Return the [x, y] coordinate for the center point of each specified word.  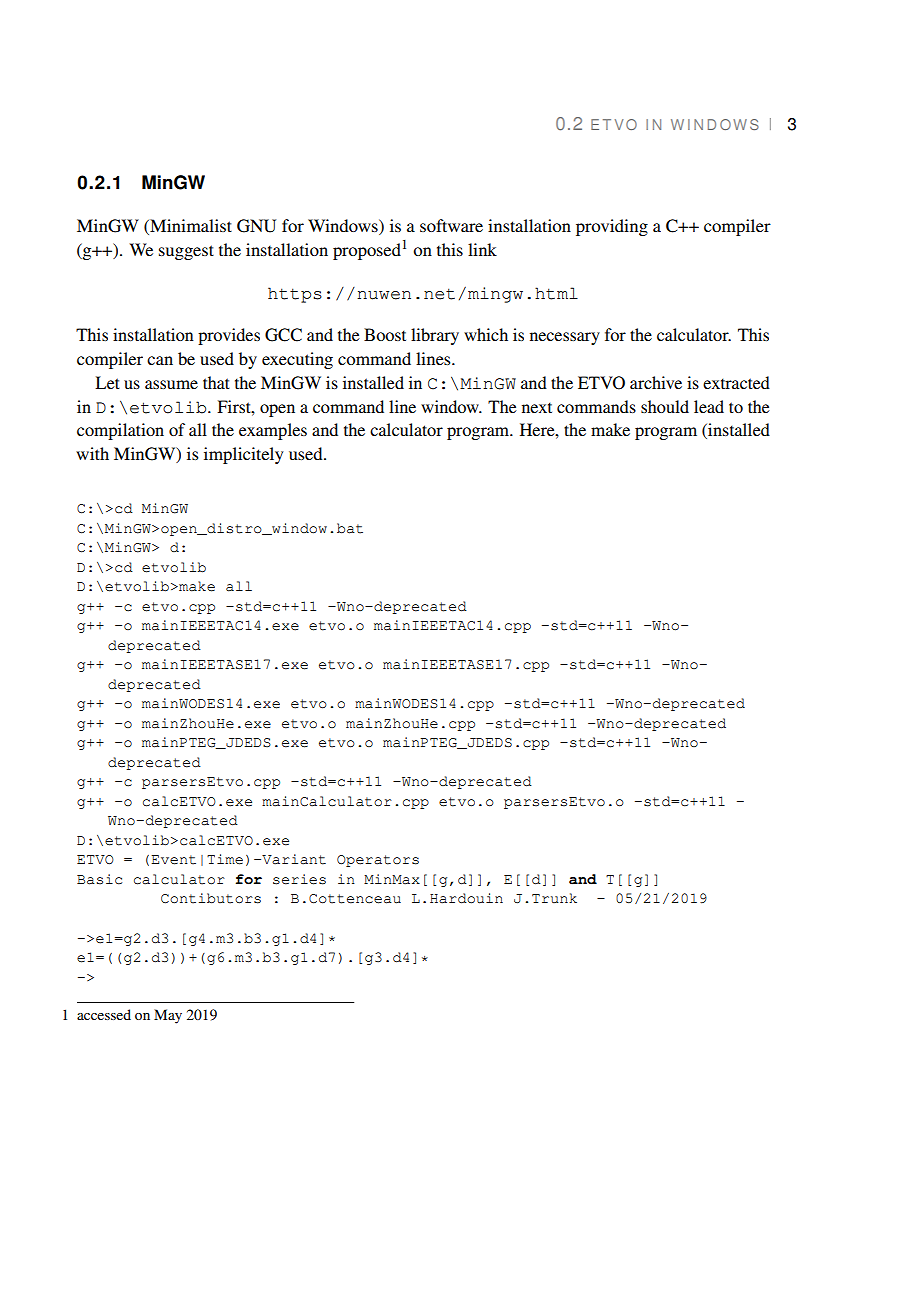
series [299, 879]
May [168, 1016]
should [665, 406]
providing [612, 227]
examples [273, 431]
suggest [186, 252]
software [451, 225]
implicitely [244, 455]
